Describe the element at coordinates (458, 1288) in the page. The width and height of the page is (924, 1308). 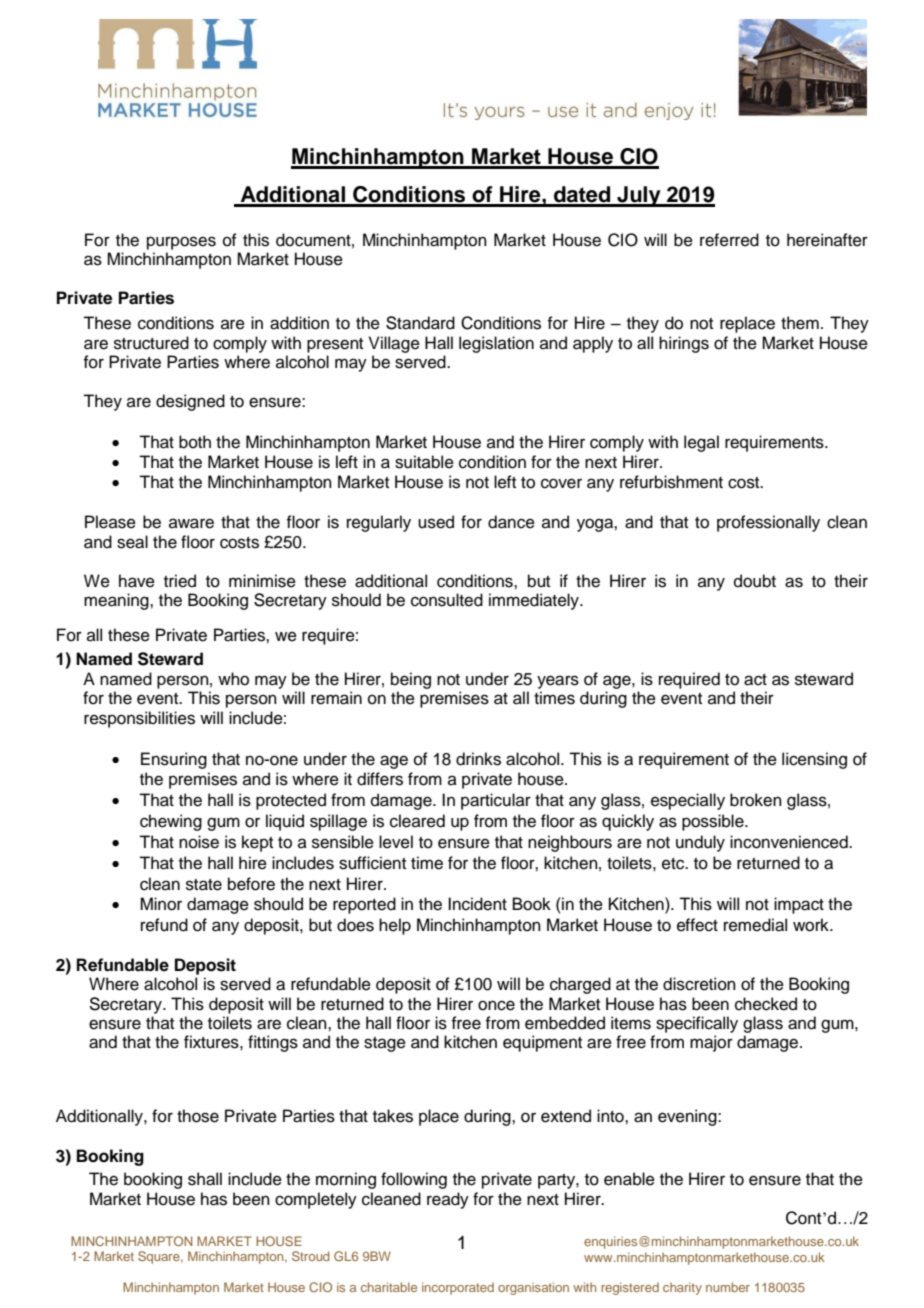
I see `incorporated` at that location.
